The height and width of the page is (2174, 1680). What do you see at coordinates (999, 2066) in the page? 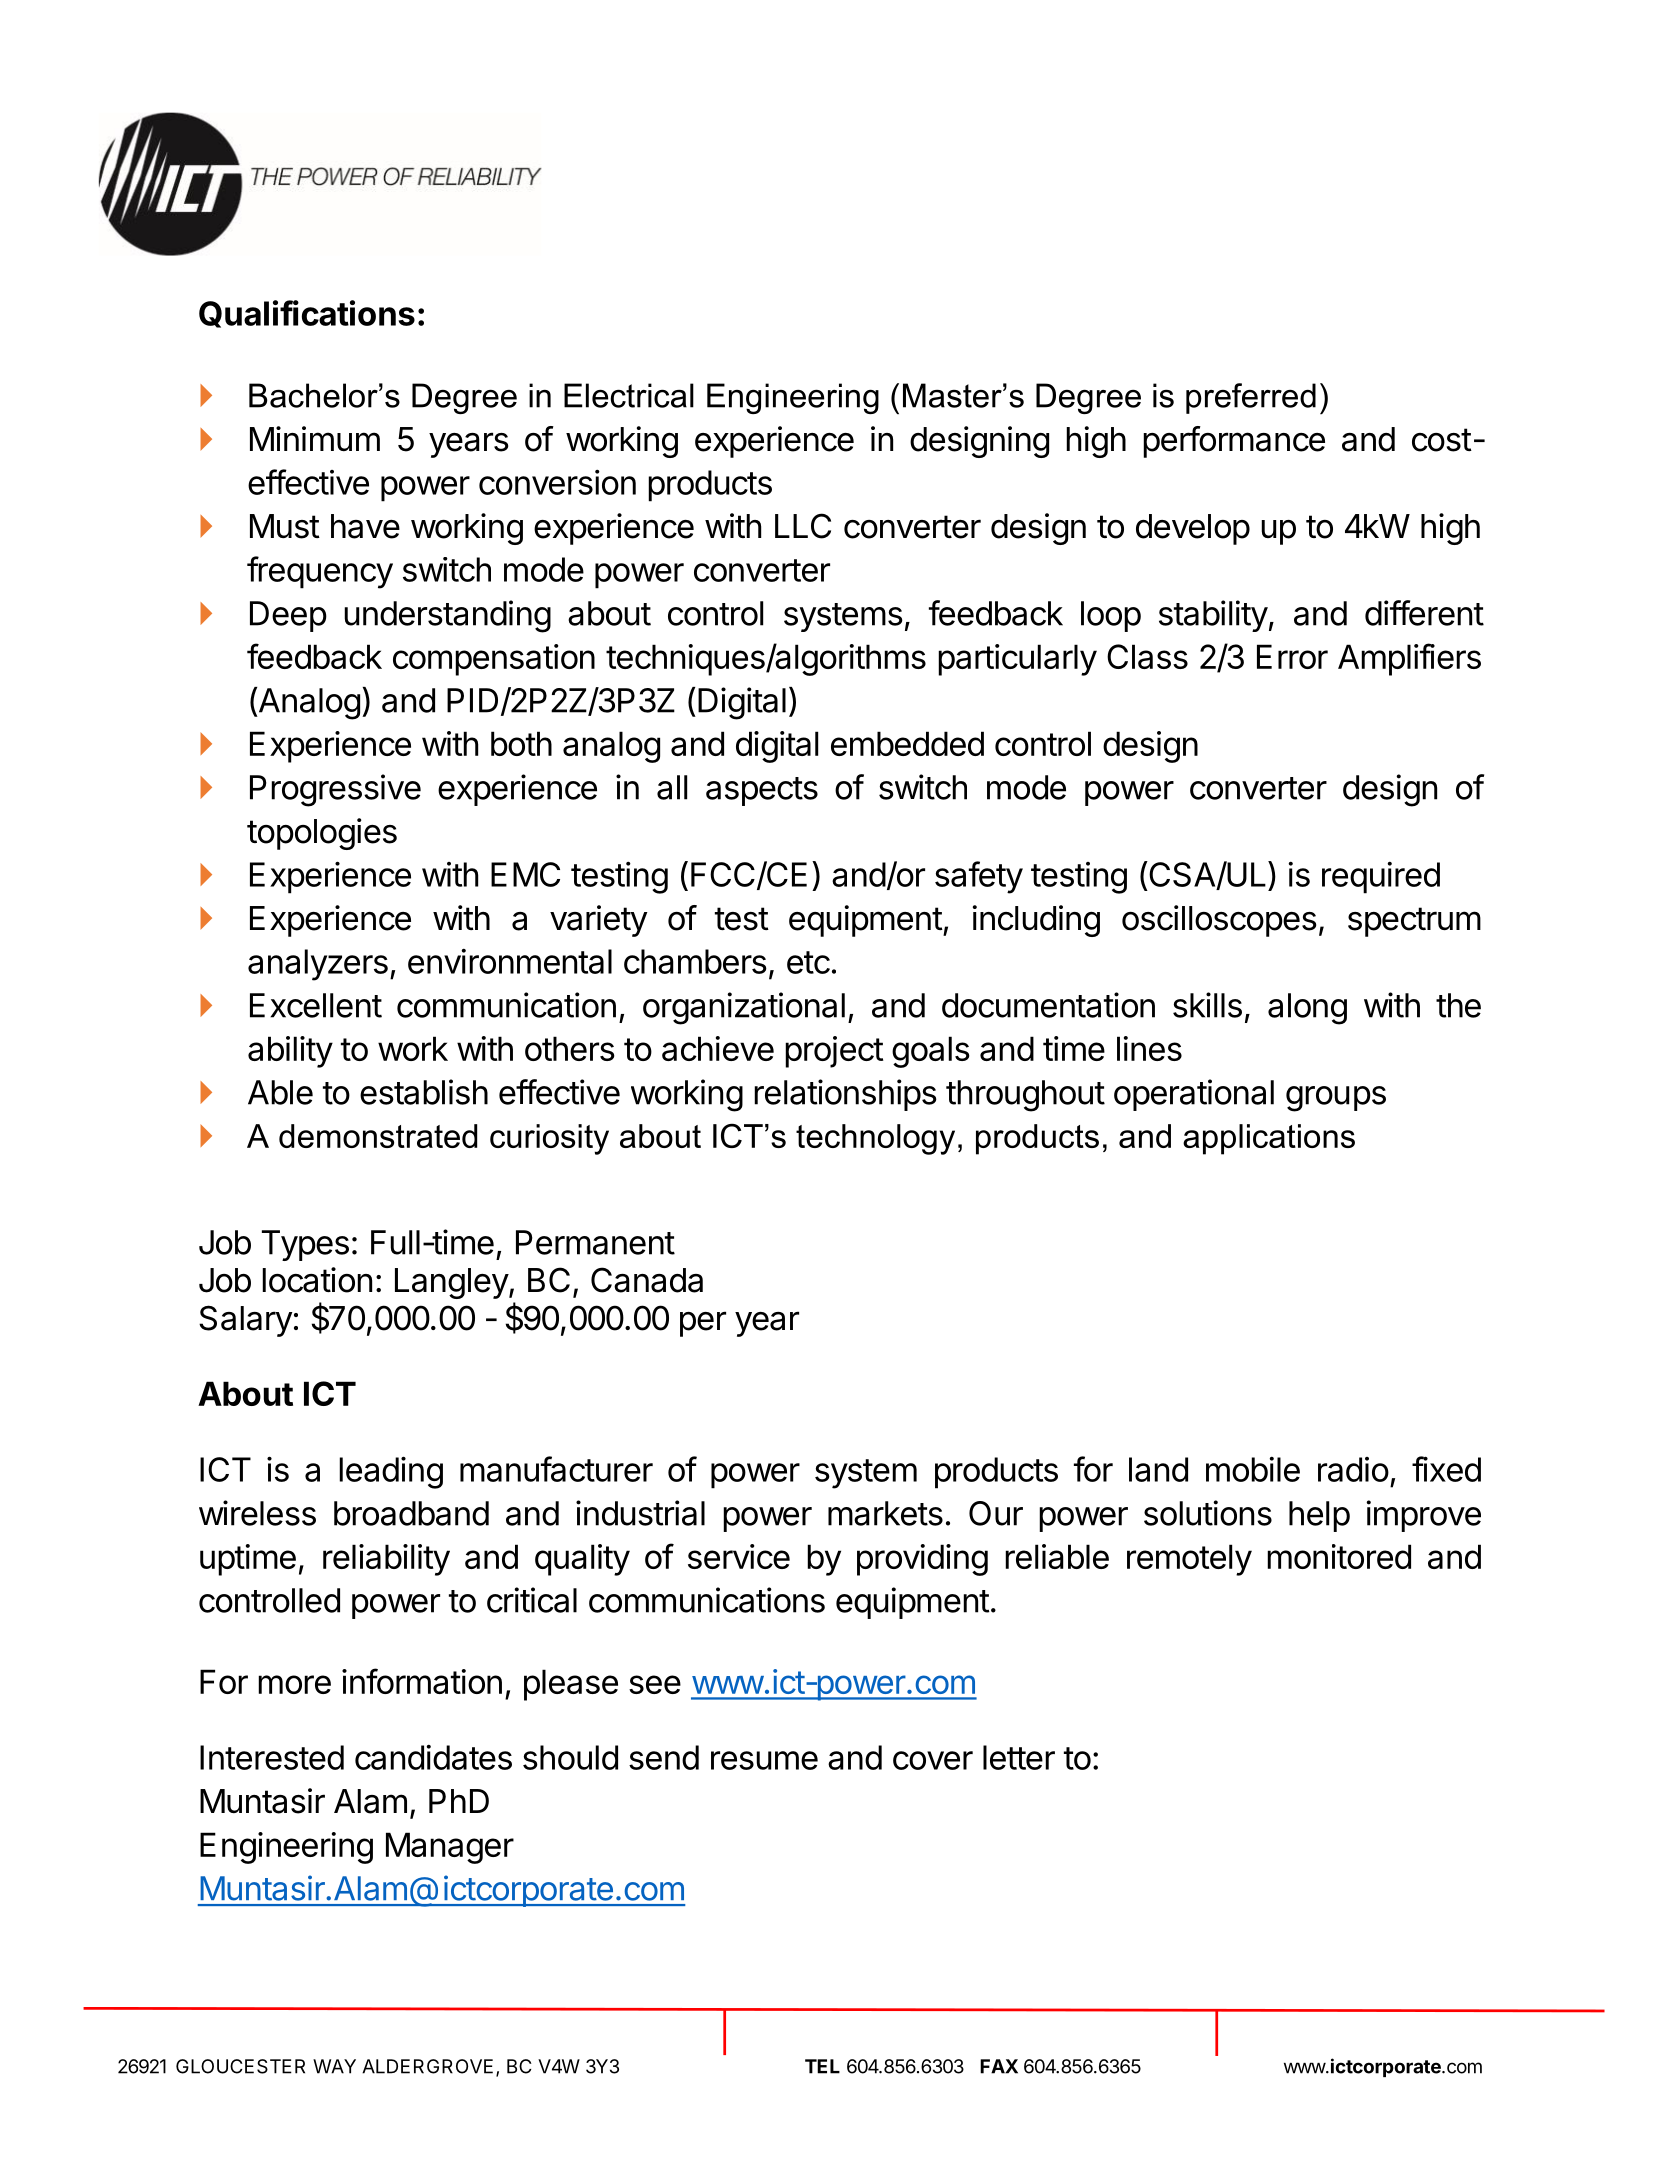
I see `FAX` at bounding box center [999, 2066].
